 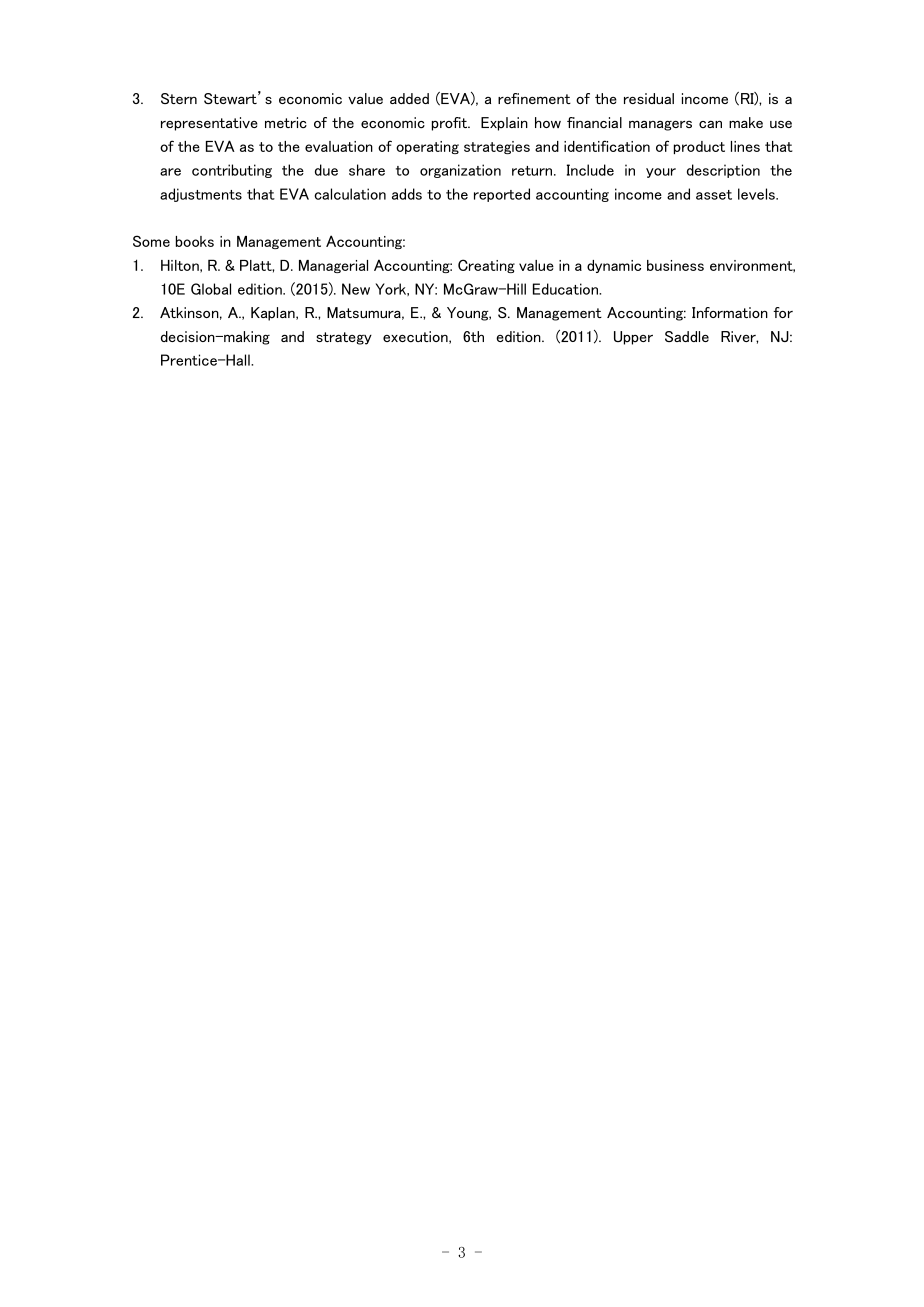 What do you see at coordinates (274, 314) in the screenshot?
I see `Kaplan` at bounding box center [274, 314].
